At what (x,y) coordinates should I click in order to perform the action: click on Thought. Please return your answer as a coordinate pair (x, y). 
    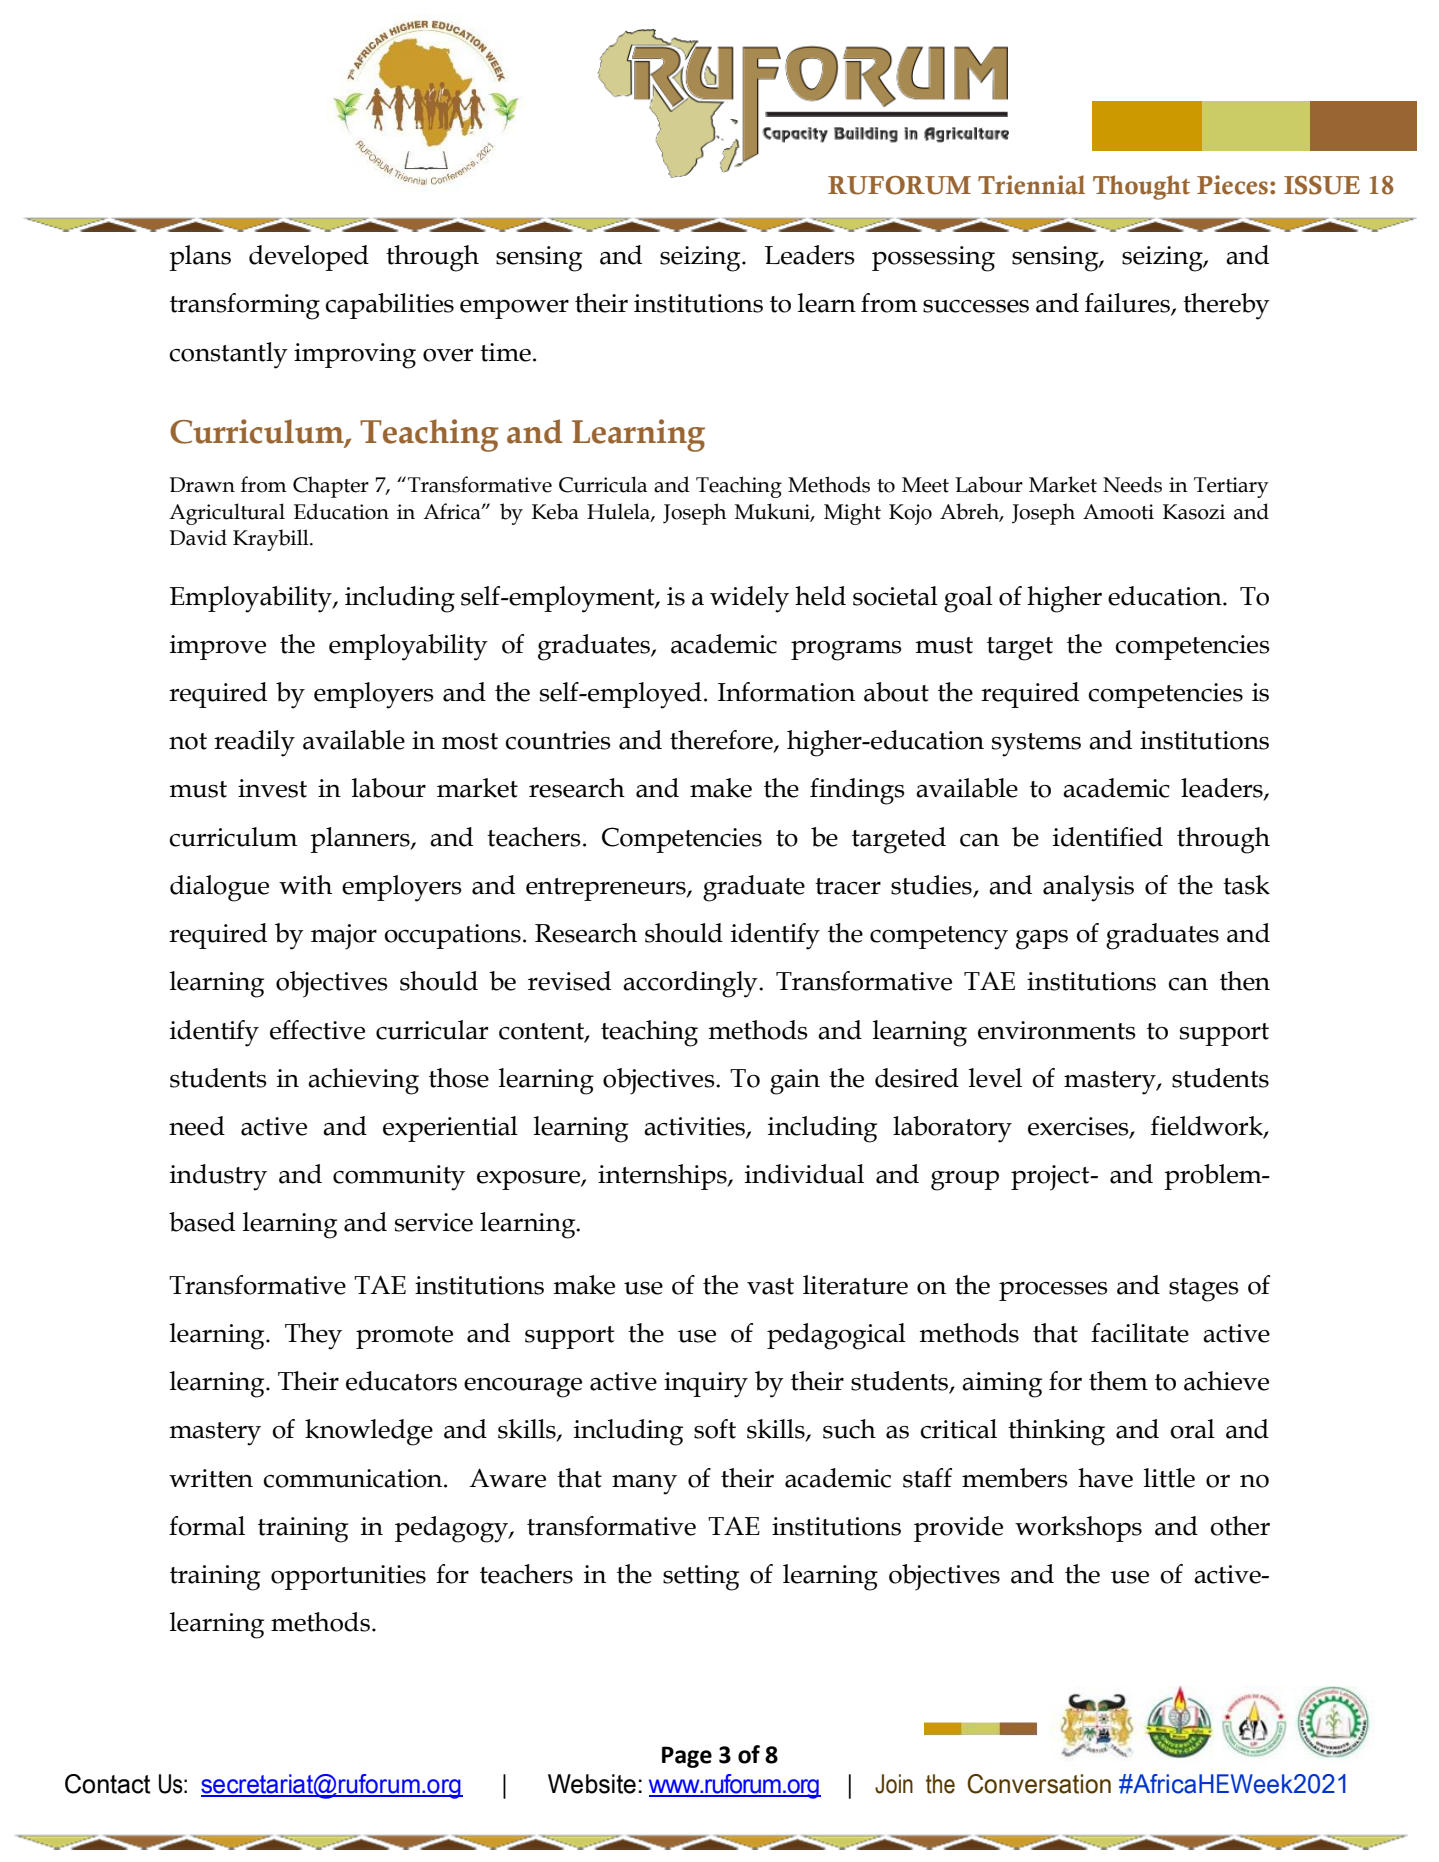
    Looking at the image, I should click on (1141, 187).
